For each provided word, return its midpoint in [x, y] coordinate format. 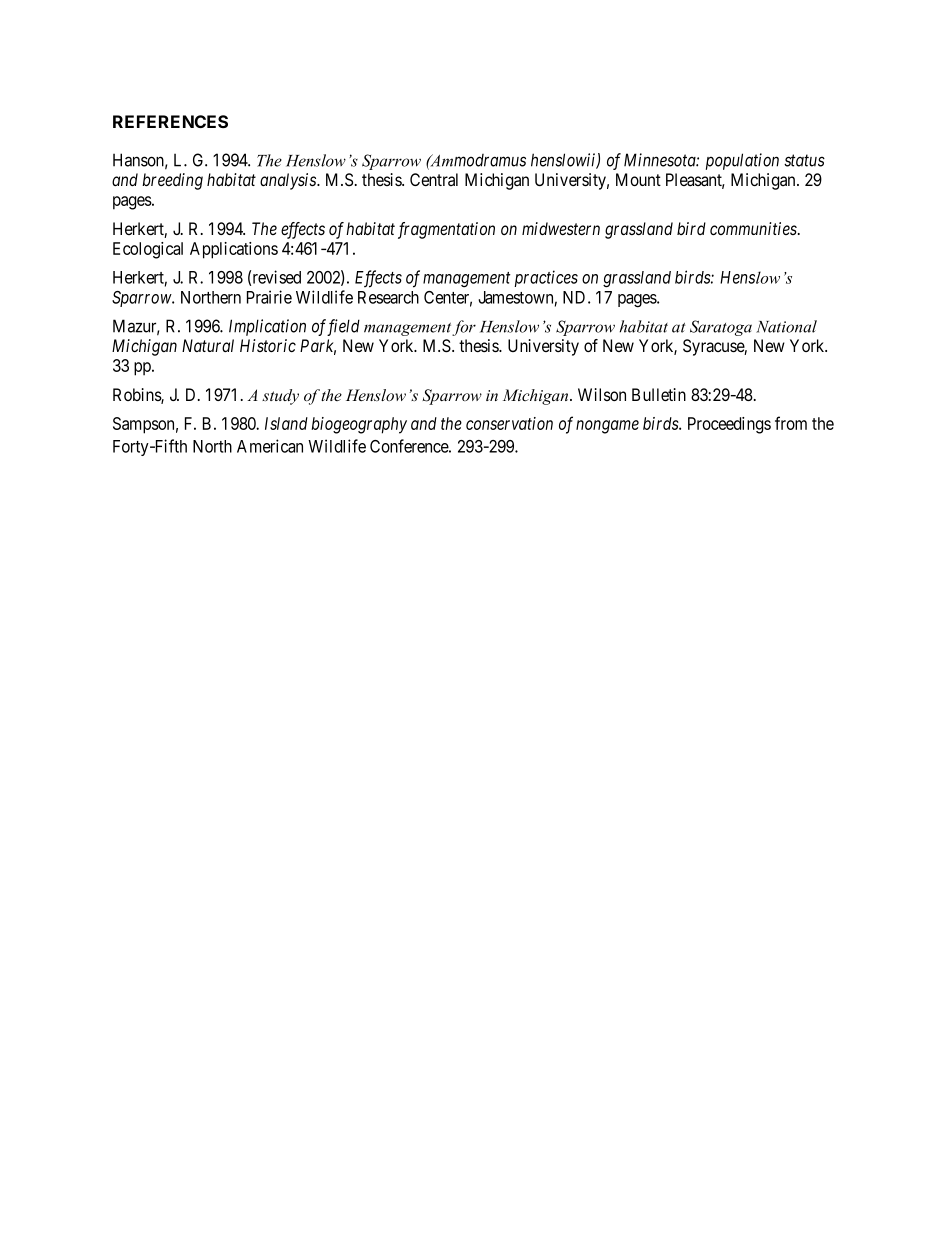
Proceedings [729, 425]
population [742, 161]
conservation [509, 423]
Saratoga [721, 328]
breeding [172, 181]
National [786, 326]
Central [434, 179]
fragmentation [446, 230]
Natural [208, 345]
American [270, 446]
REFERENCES [170, 121]
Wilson [602, 394]
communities [754, 228]
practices [546, 278]
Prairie [269, 297]
